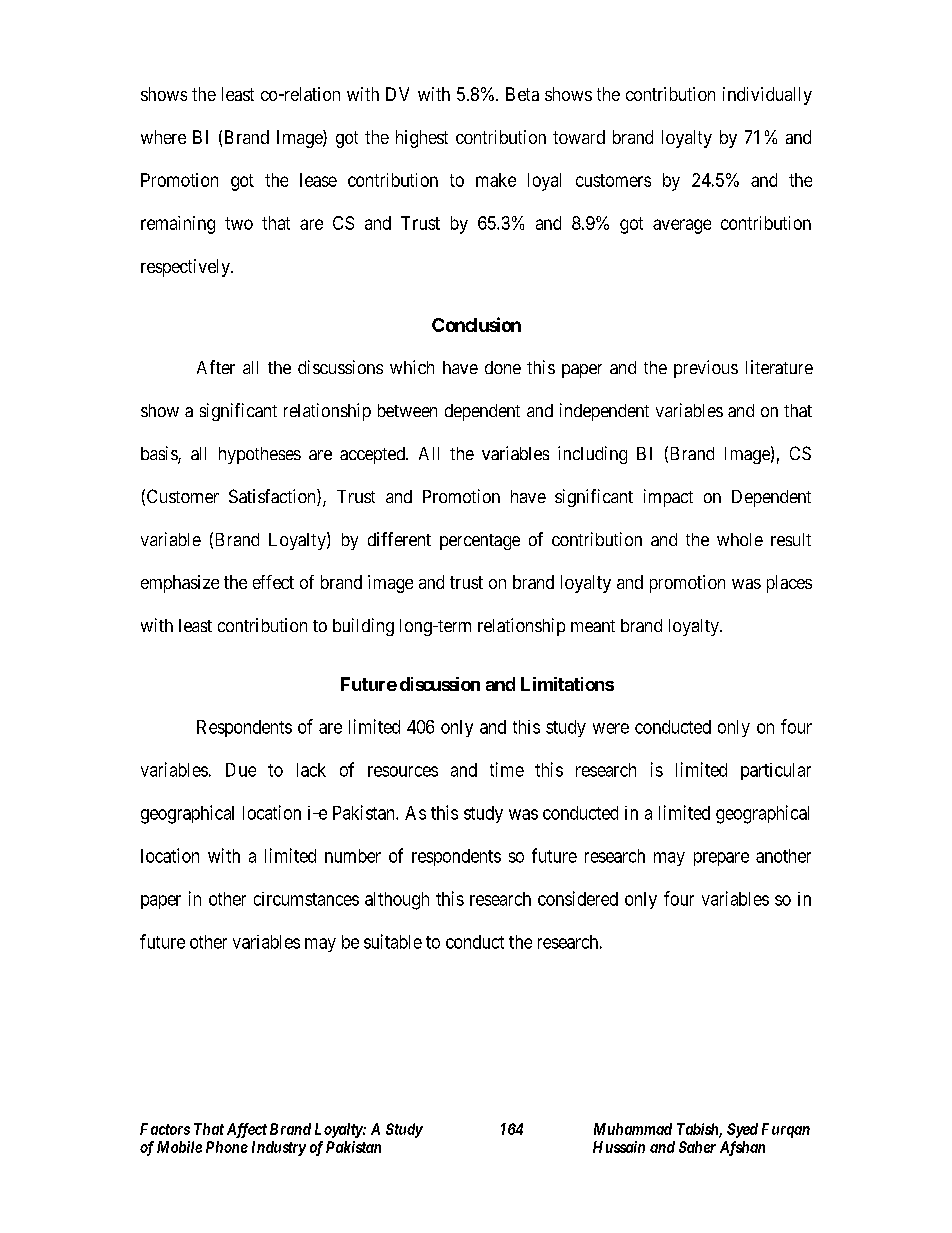 The width and height of the image is (952, 1233). What do you see at coordinates (668, 498) in the image?
I see `impact` at bounding box center [668, 498].
